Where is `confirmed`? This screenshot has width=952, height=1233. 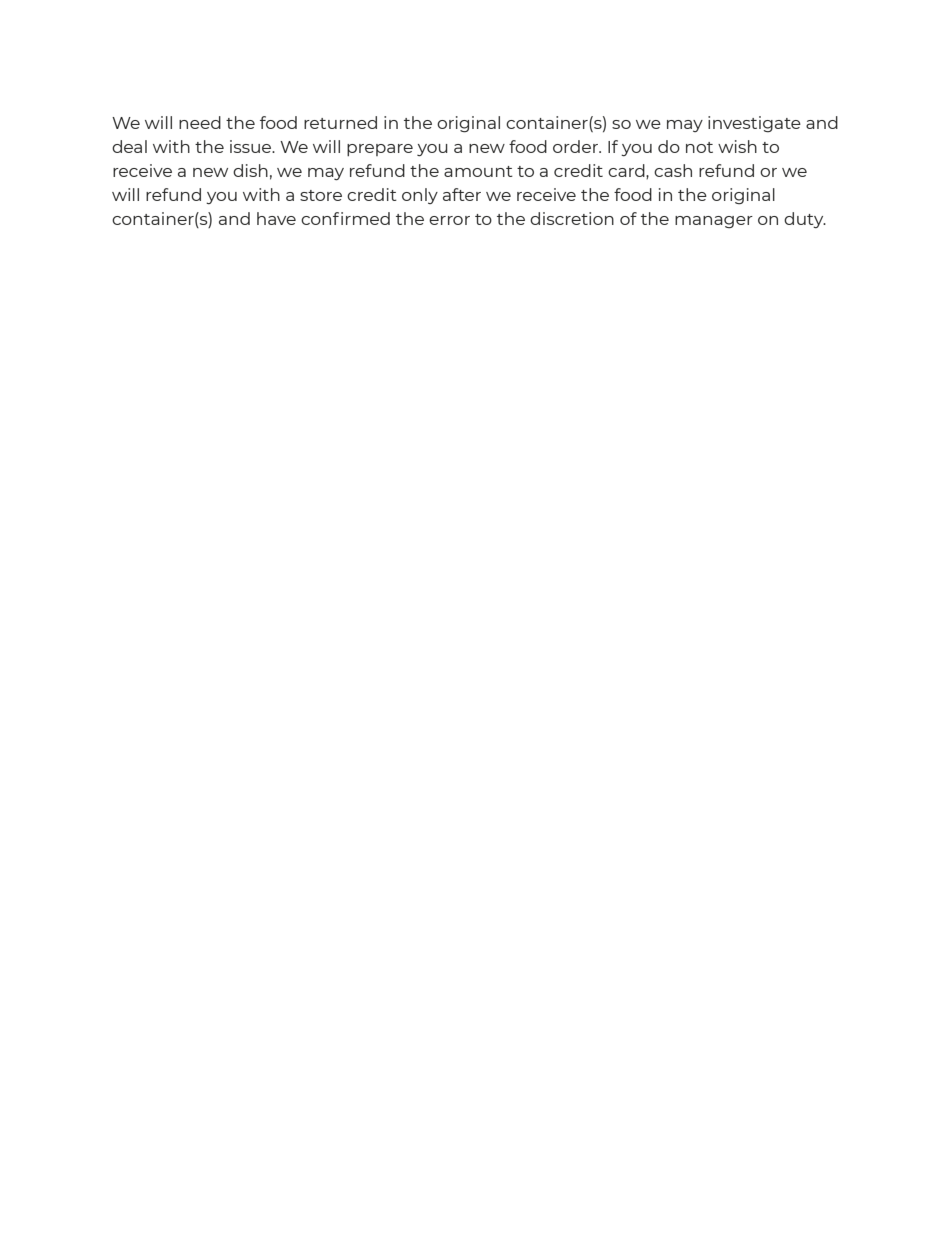 confirmed is located at coordinates (345, 218).
